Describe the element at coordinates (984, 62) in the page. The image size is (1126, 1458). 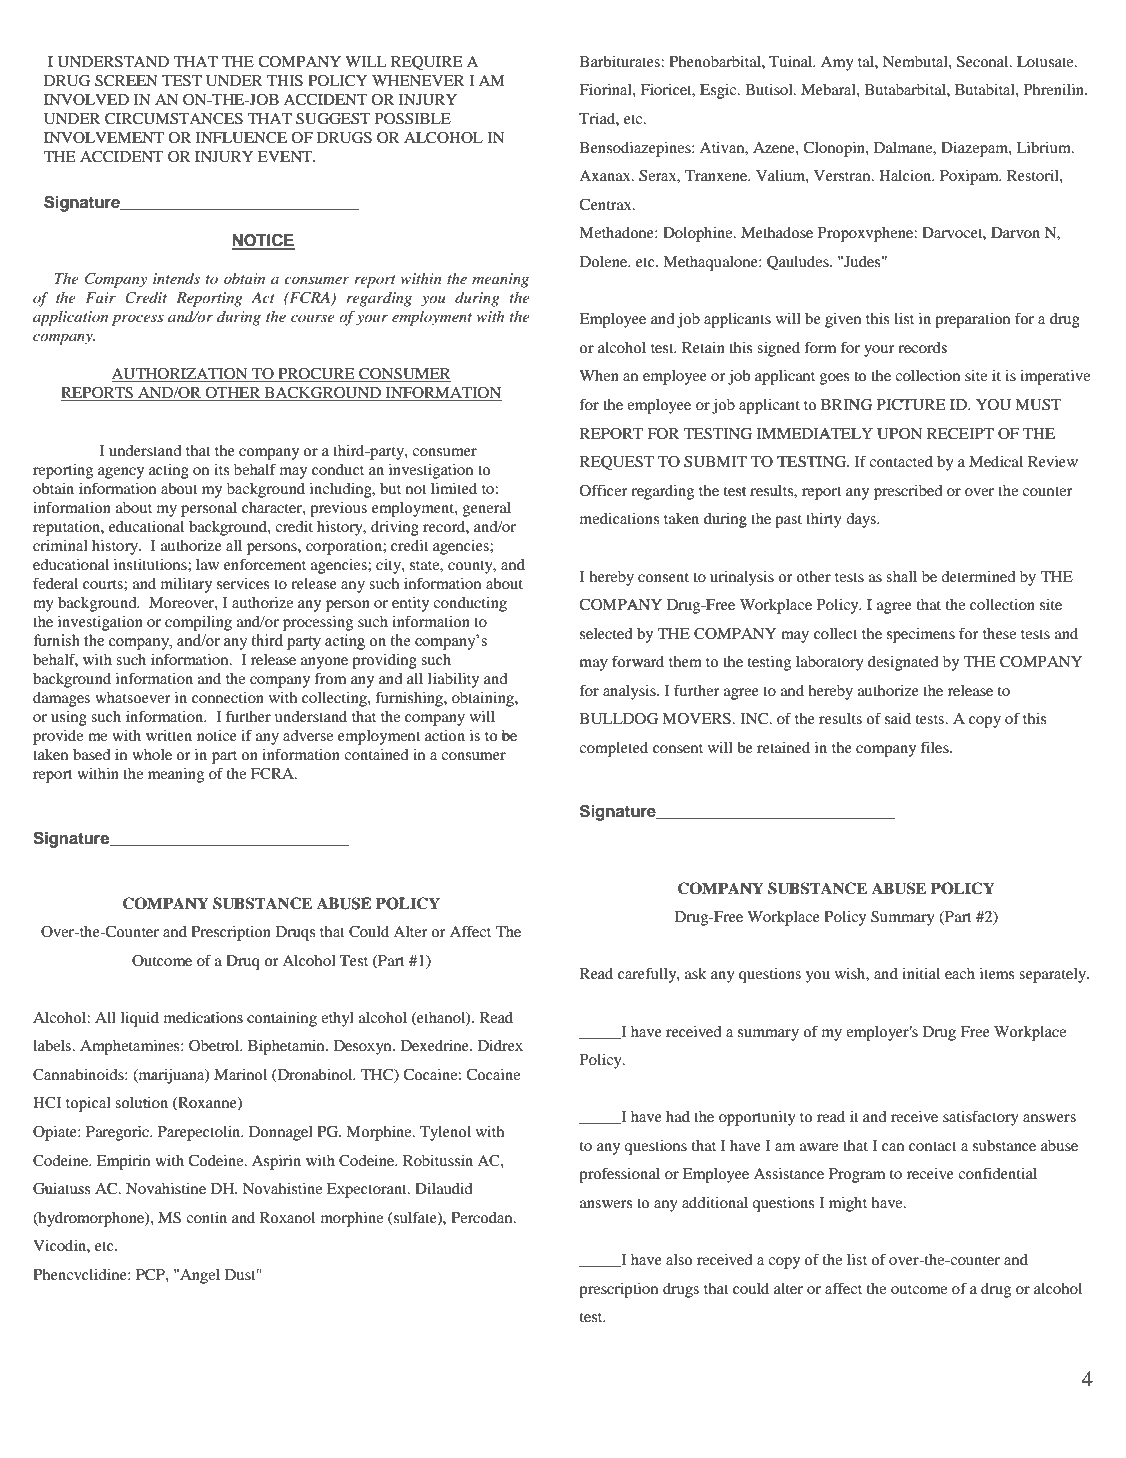
I see `Seconal` at that location.
